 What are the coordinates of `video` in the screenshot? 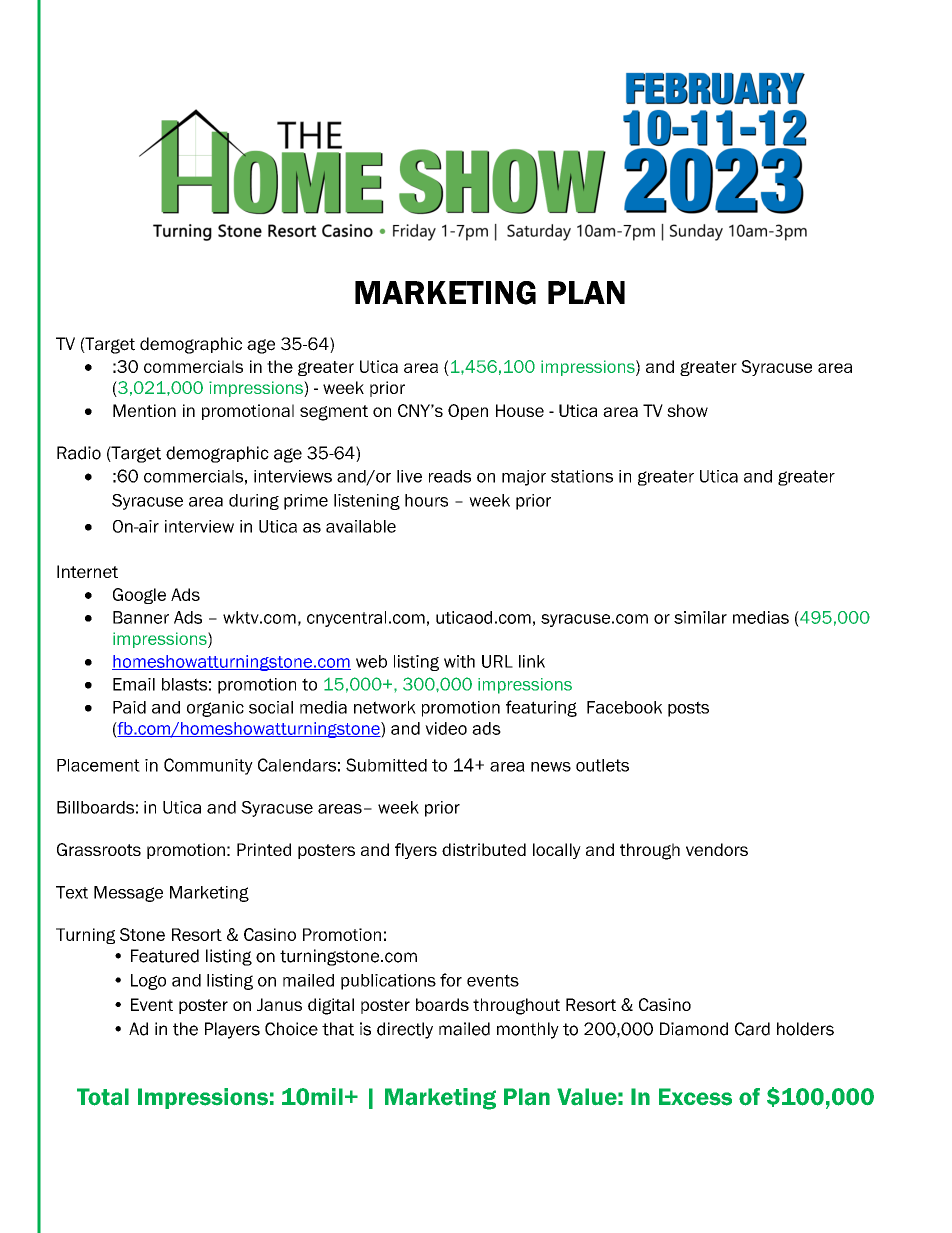 It's located at (446, 728).
